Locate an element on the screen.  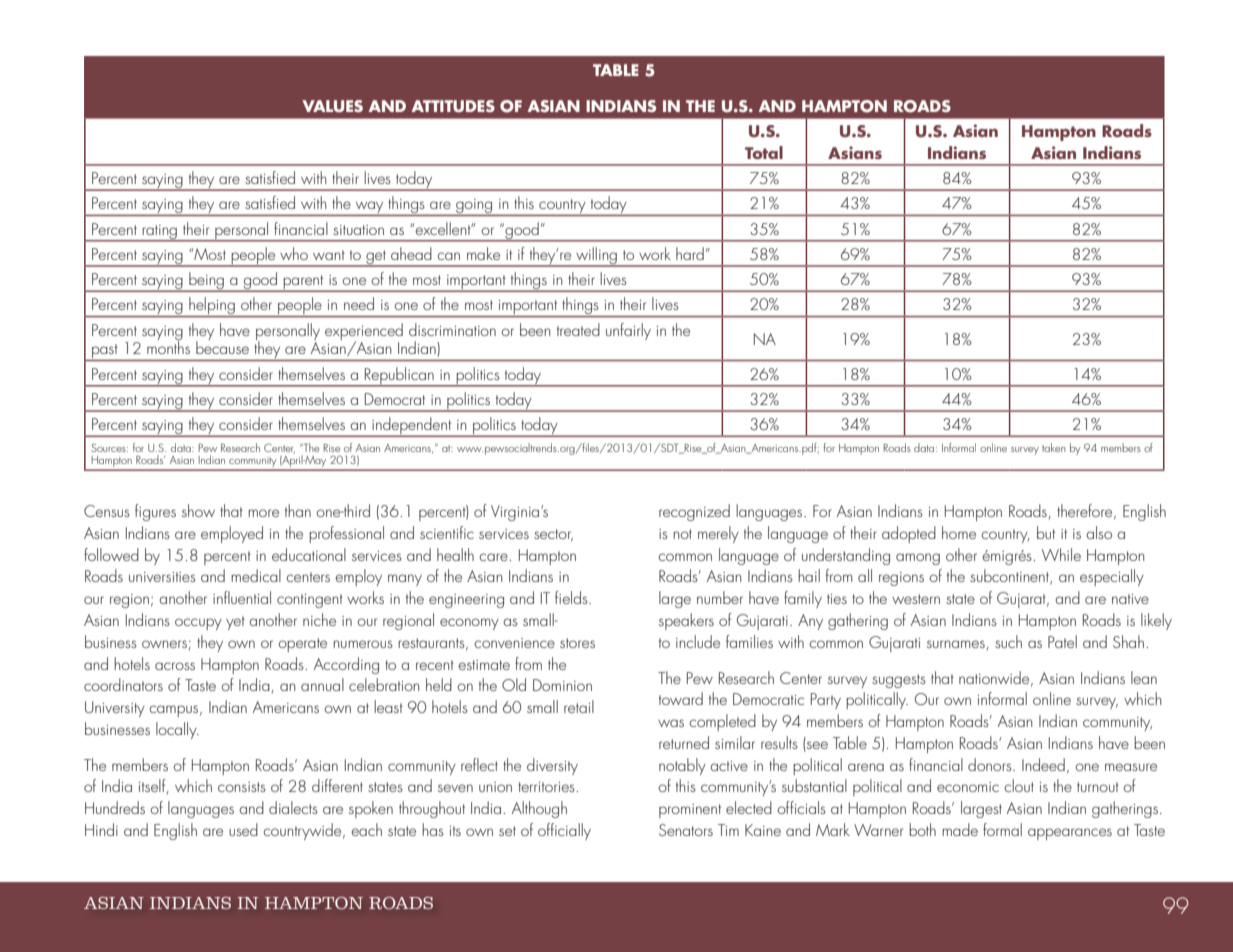
taken is located at coordinates (1054, 447).
